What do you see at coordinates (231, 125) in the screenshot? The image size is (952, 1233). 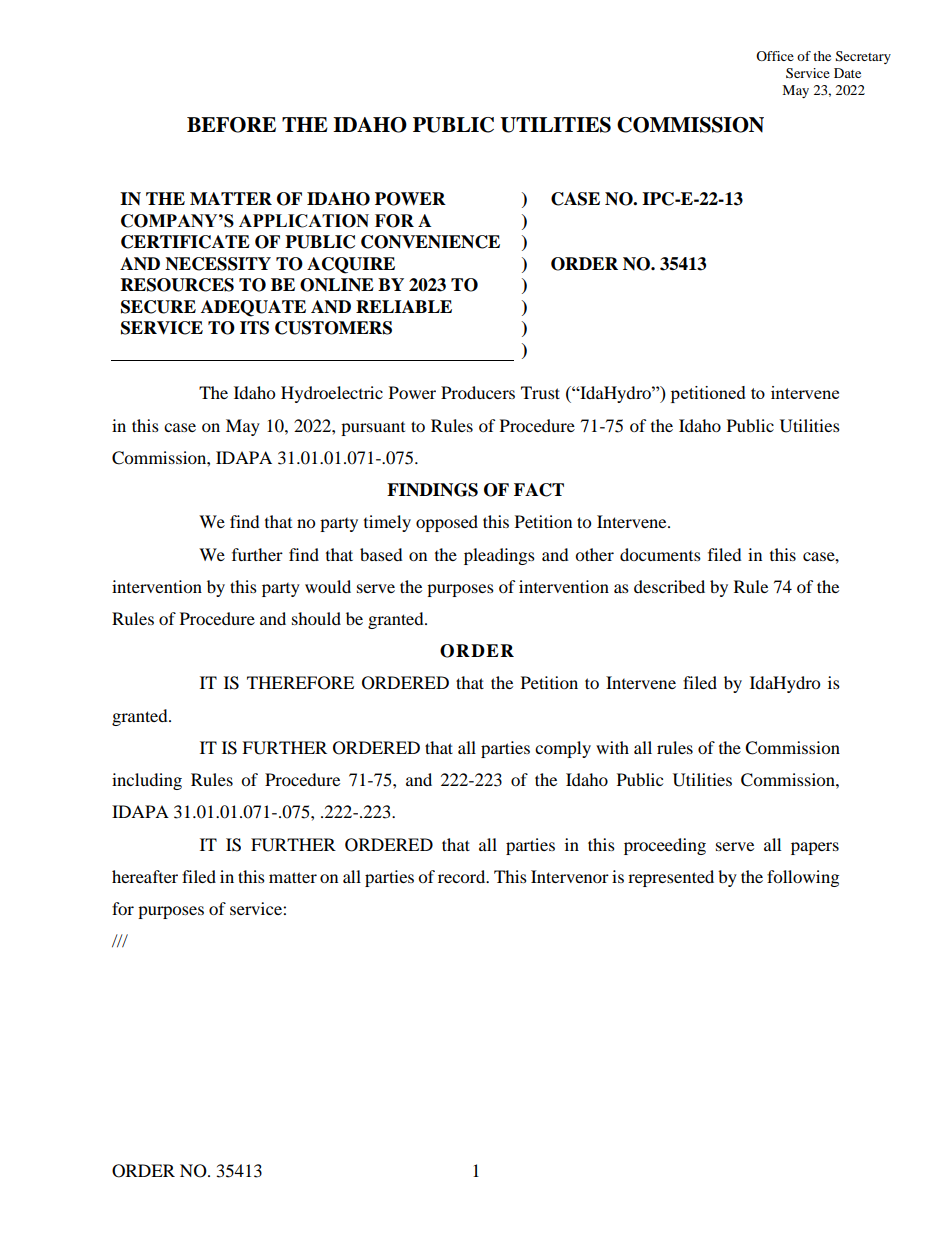 I see `BEFORE` at bounding box center [231, 125].
